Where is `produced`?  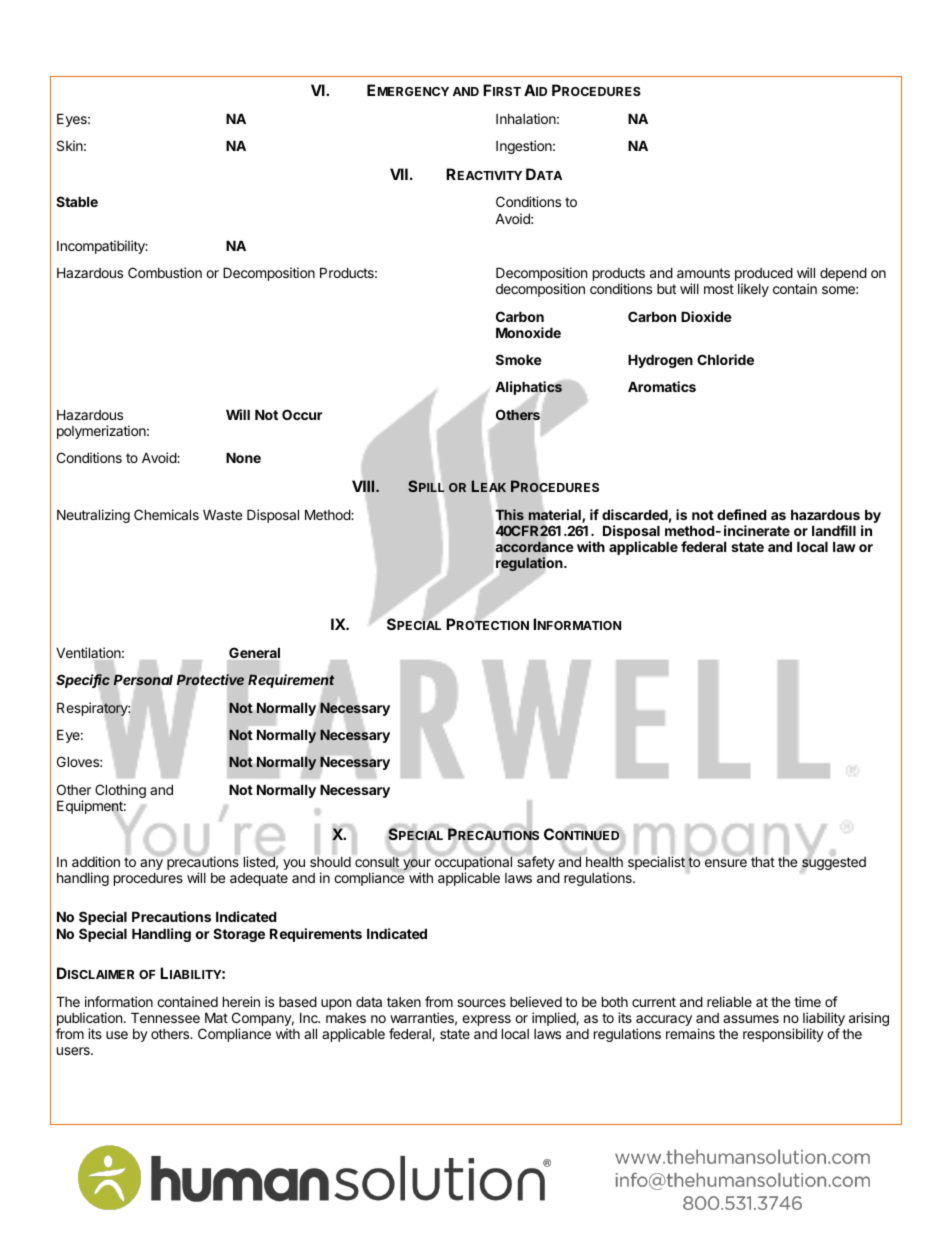
produced is located at coordinates (764, 275).
